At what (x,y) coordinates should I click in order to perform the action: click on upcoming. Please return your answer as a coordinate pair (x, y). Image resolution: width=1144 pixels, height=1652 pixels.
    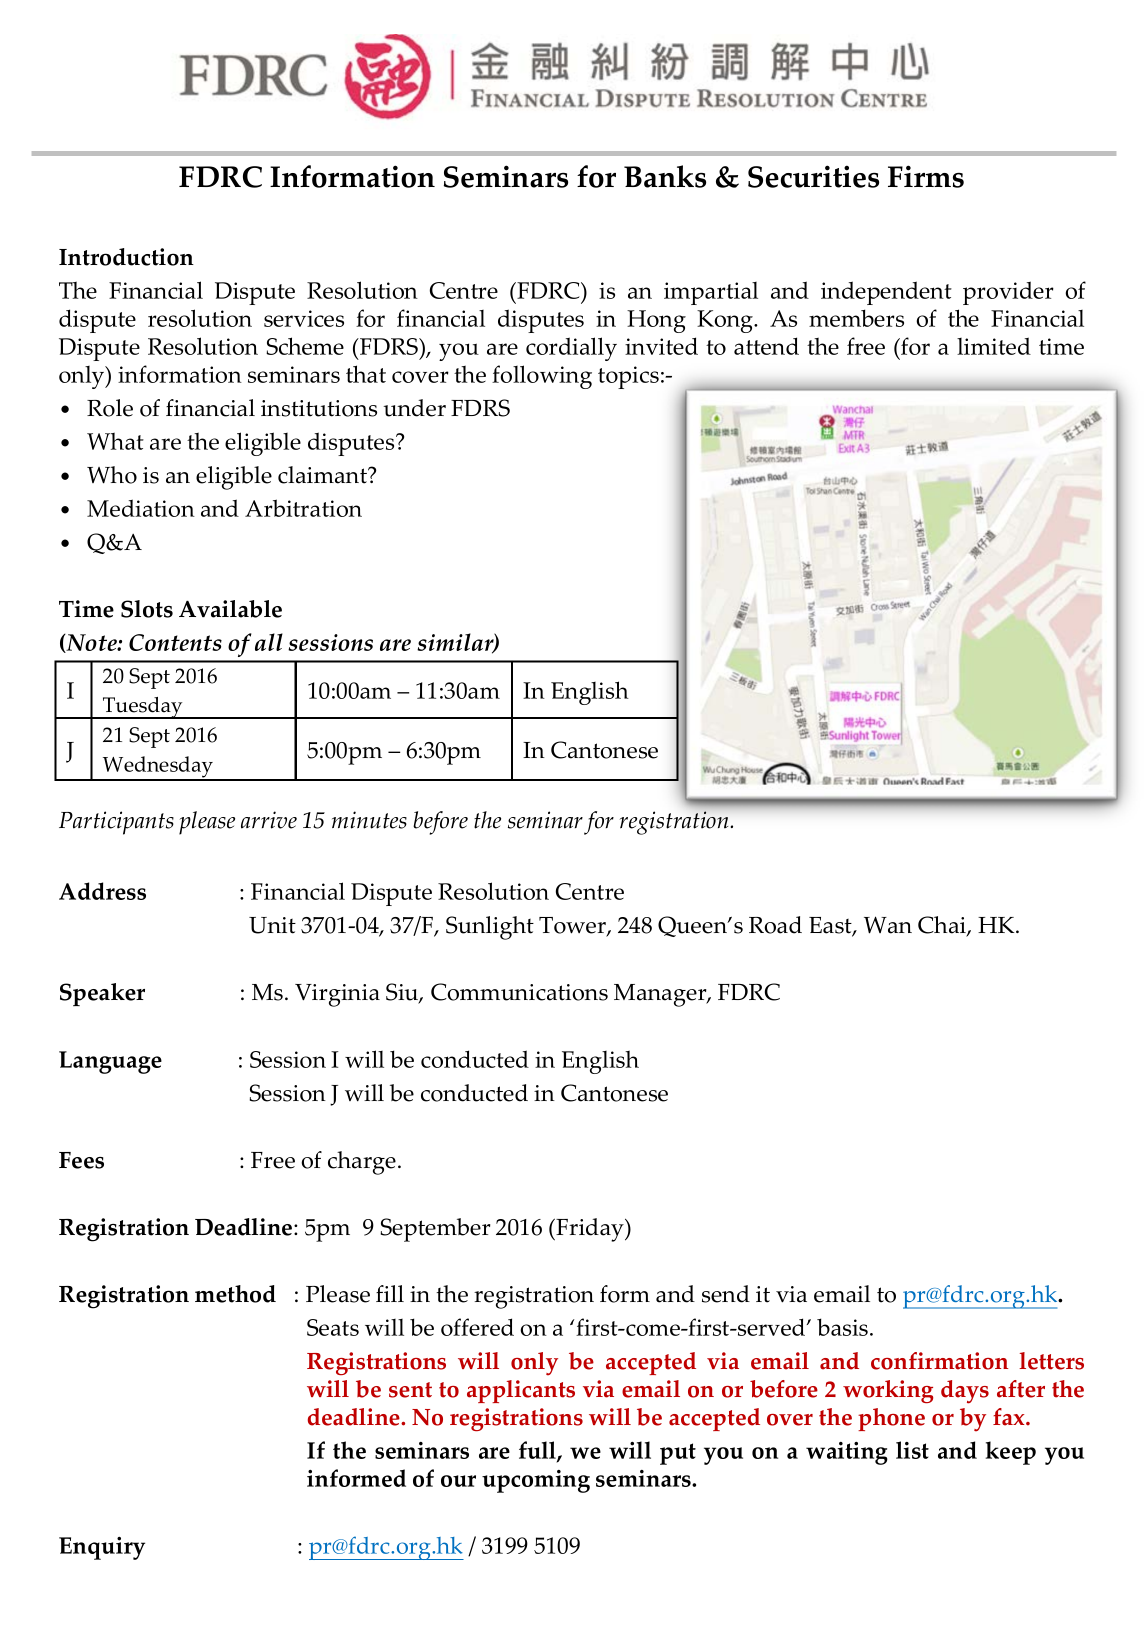
    Looking at the image, I should click on (536, 1481).
